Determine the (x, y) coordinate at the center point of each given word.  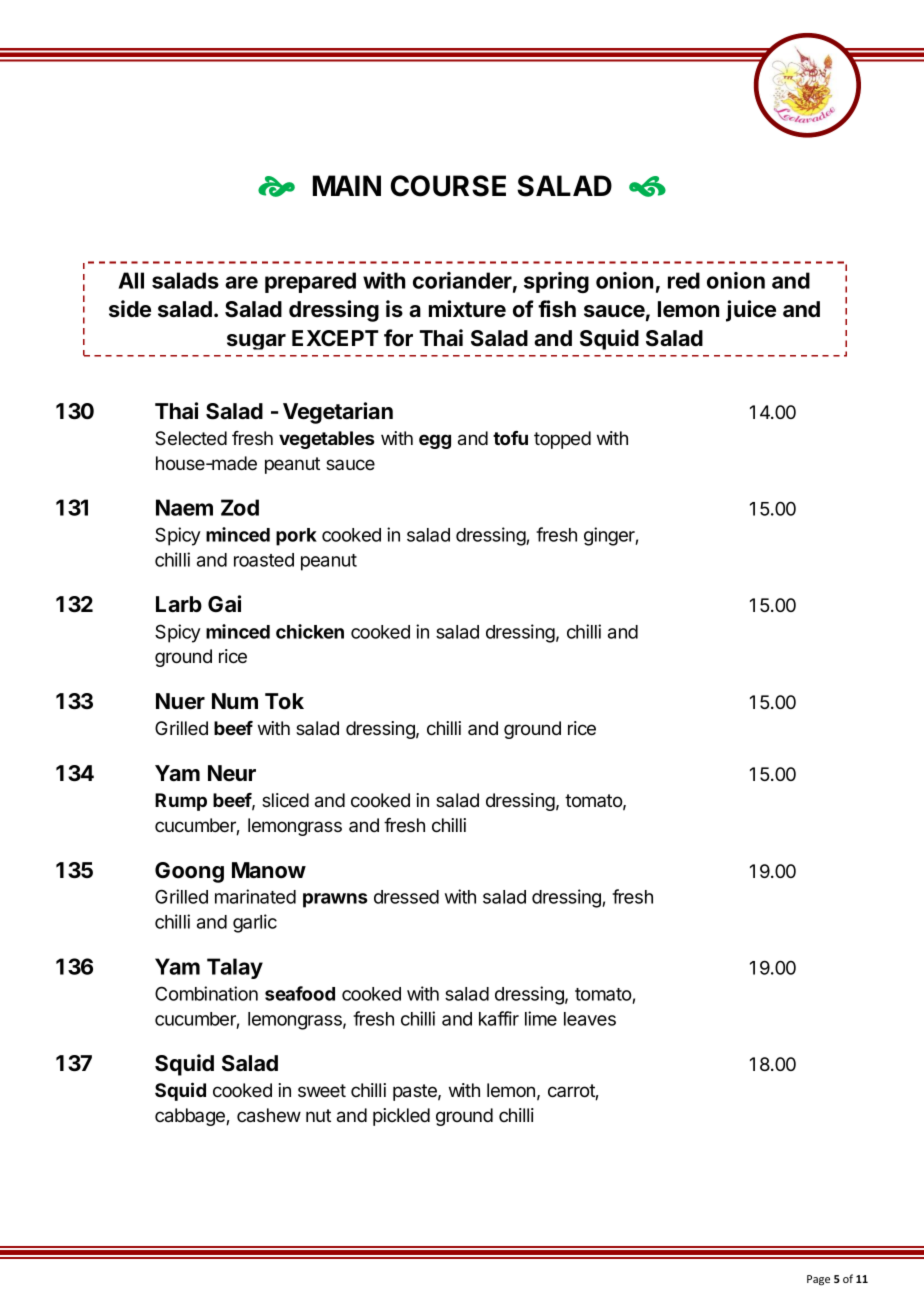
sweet (322, 1090)
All (131, 280)
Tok (284, 701)
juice (751, 311)
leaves (590, 1019)
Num (235, 701)
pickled (401, 1117)
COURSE (448, 186)
